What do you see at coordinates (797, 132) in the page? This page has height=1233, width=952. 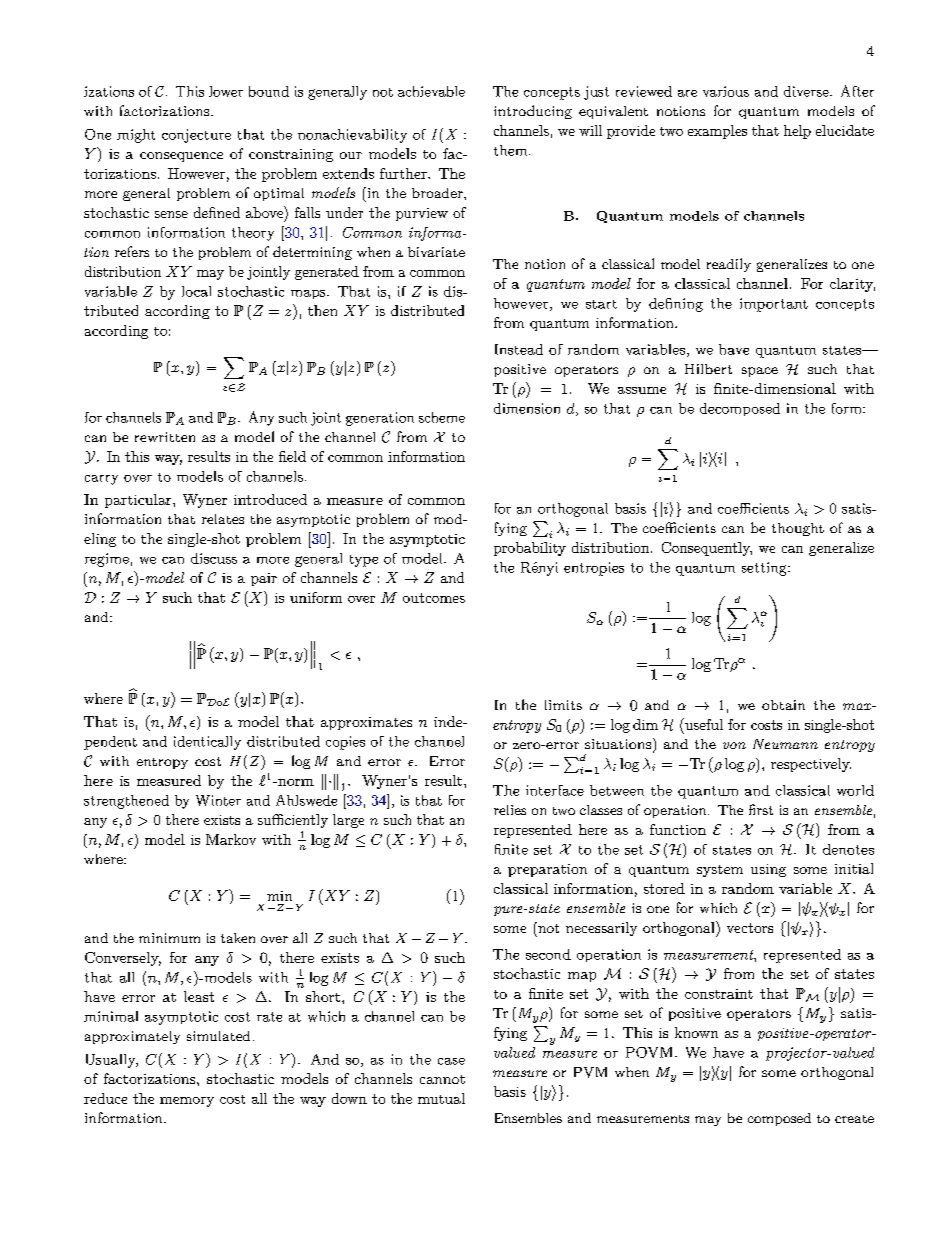 I see `help` at bounding box center [797, 132].
